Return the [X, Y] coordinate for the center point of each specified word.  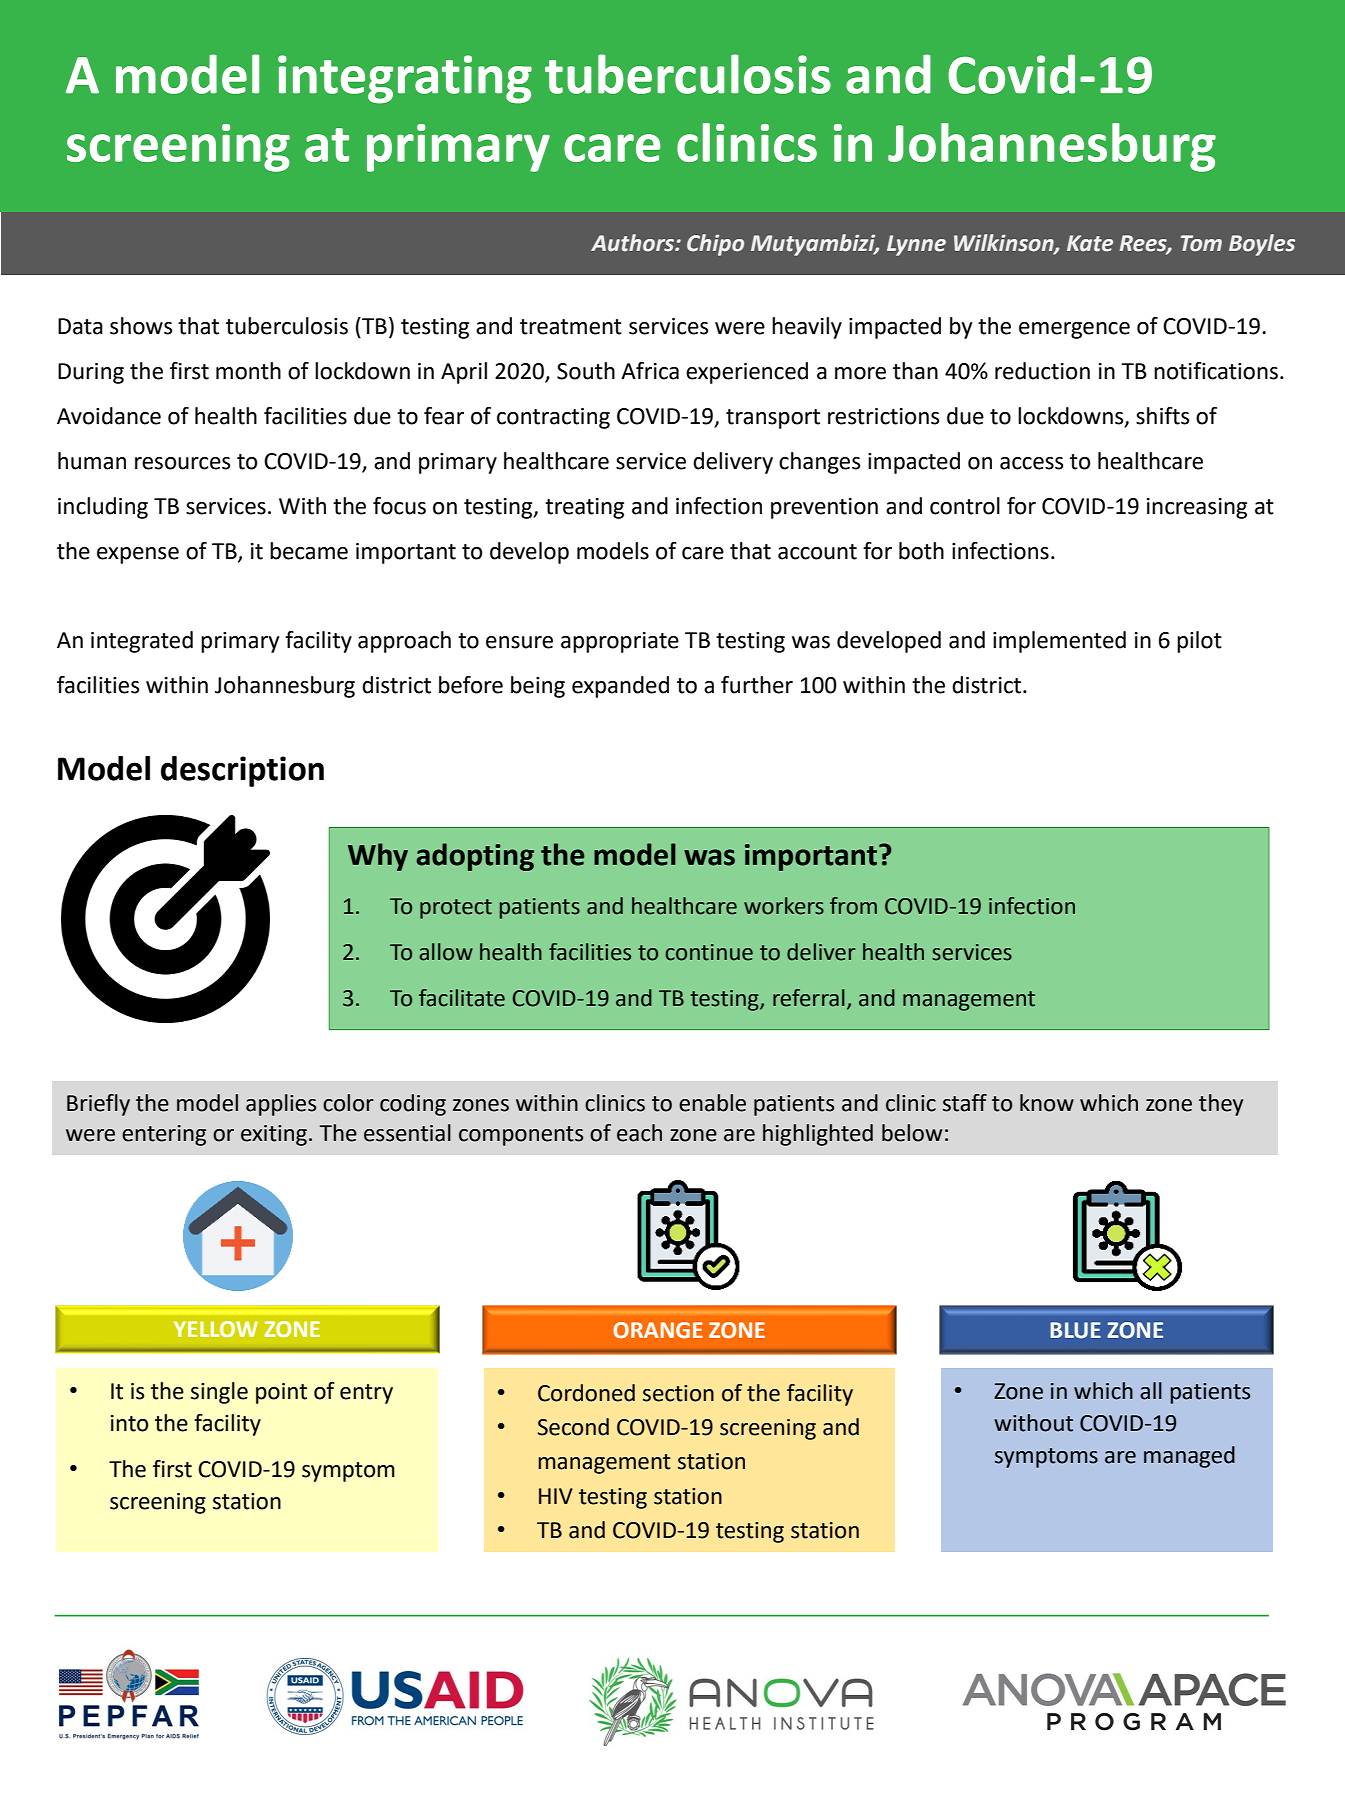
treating [584, 508]
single [219, 1393]
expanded [620, 687]
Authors [633, 243]
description [242, 771]
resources [182, 463]
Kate [1090, 243]
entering [164, 1135]
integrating [405, 79]
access [1031, 463]
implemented [1059, 642]
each [639, 1133]
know [1047, 1103]
